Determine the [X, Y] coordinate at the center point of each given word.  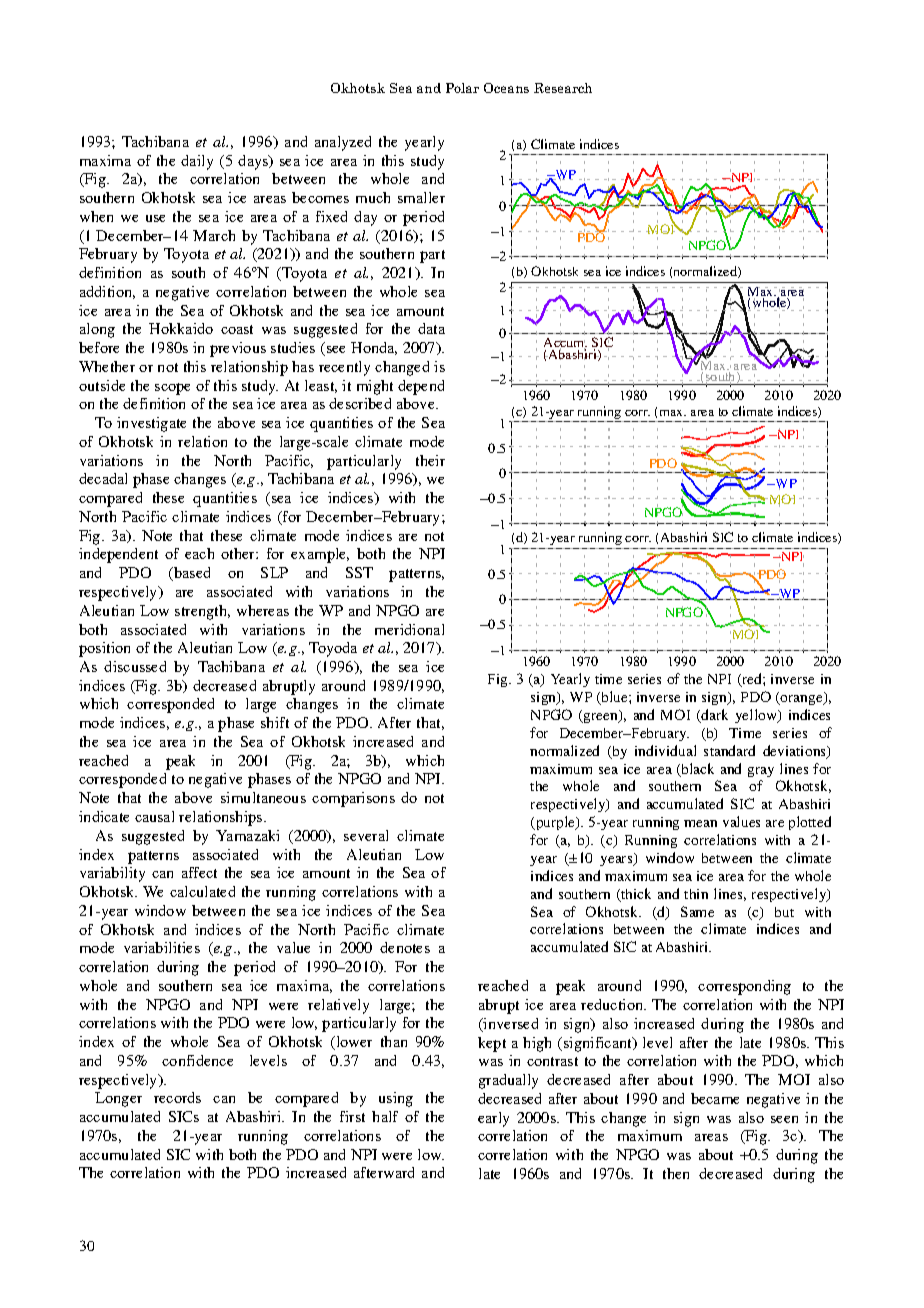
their [430, 460]
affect [199, 872]
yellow [757, 716]
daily [197, 162]
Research [563, 88]
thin [696, 894]
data [431, 328]
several [366, 835]
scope [172, 389]
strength [202, 612]
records [177, 1097]
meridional [409, 629]
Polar [462, 88]
